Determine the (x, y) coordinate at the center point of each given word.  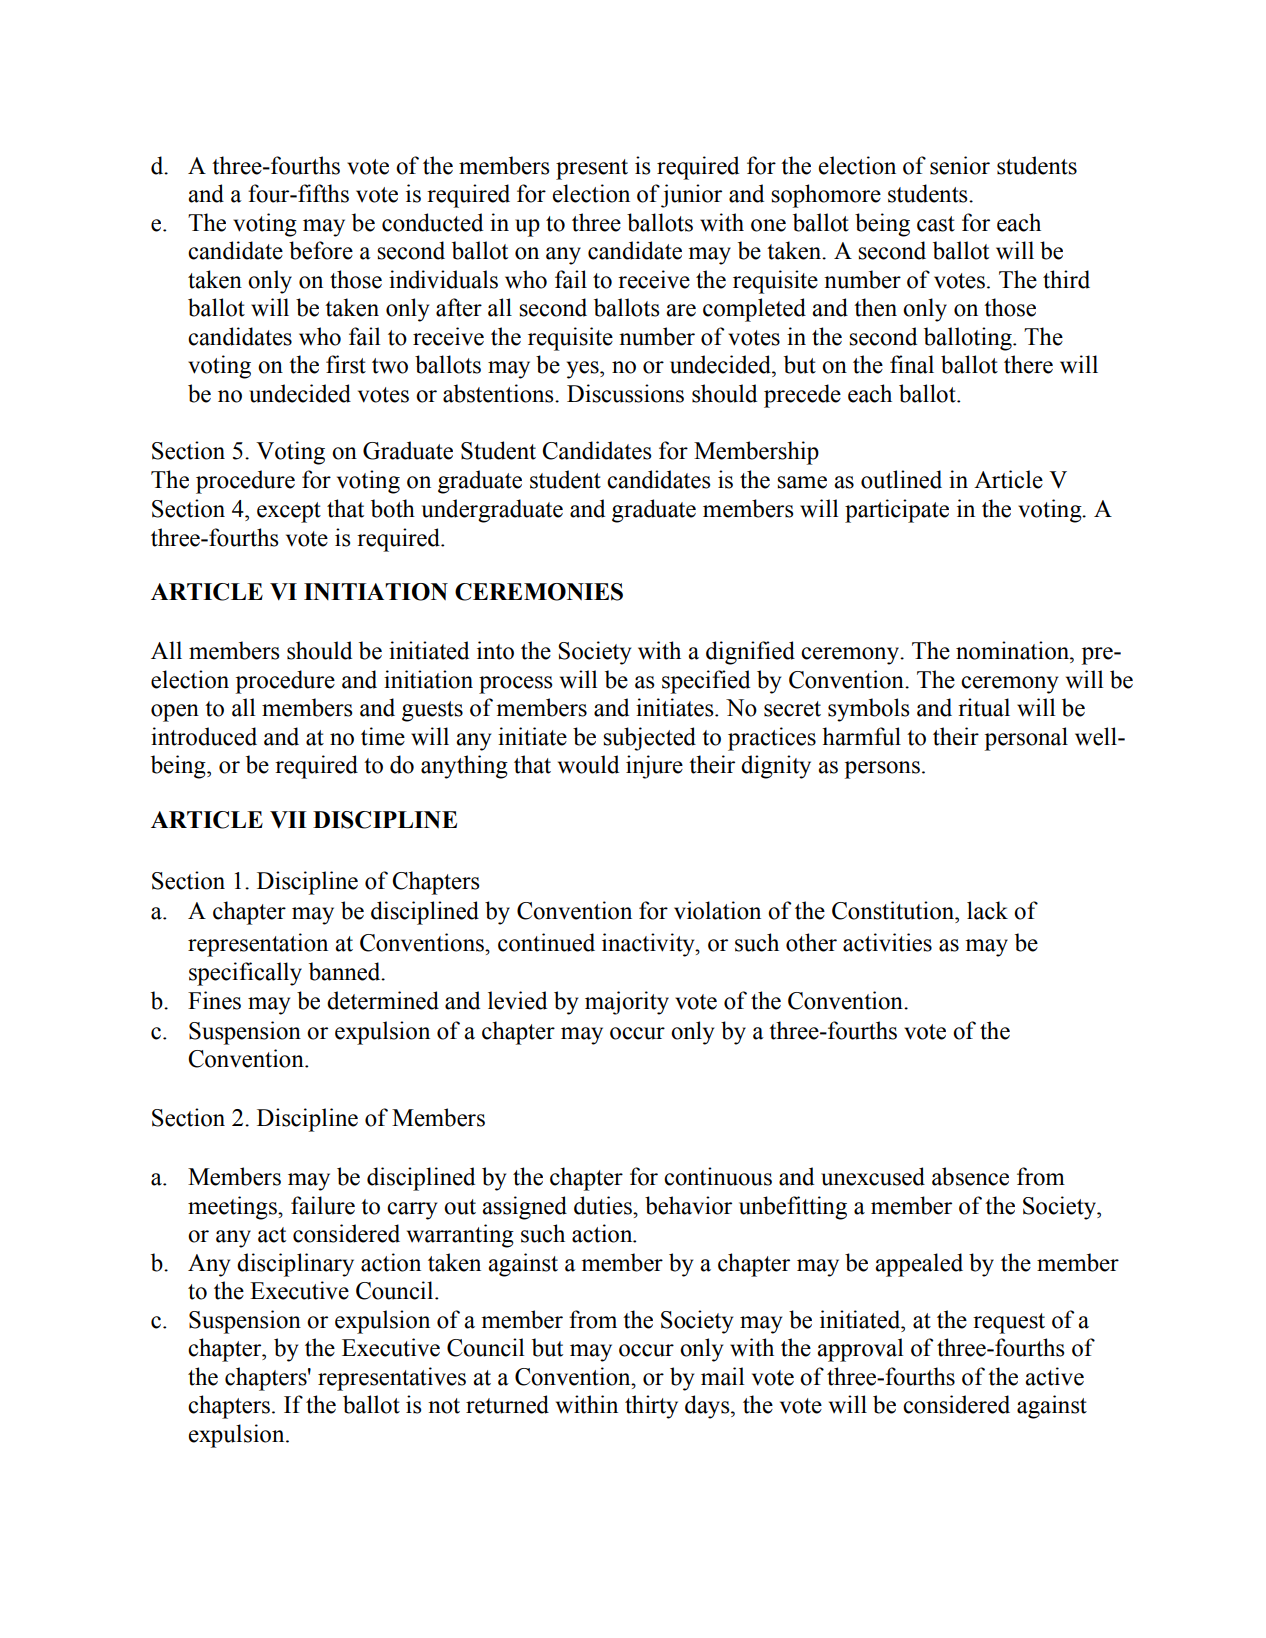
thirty (651, 1407)
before (321, 250)
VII (288, 820)
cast (936, 224)
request (1009, 1323)
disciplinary (295, 1265)
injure (654, 767)
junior (691, 196)
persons (882, 770)
